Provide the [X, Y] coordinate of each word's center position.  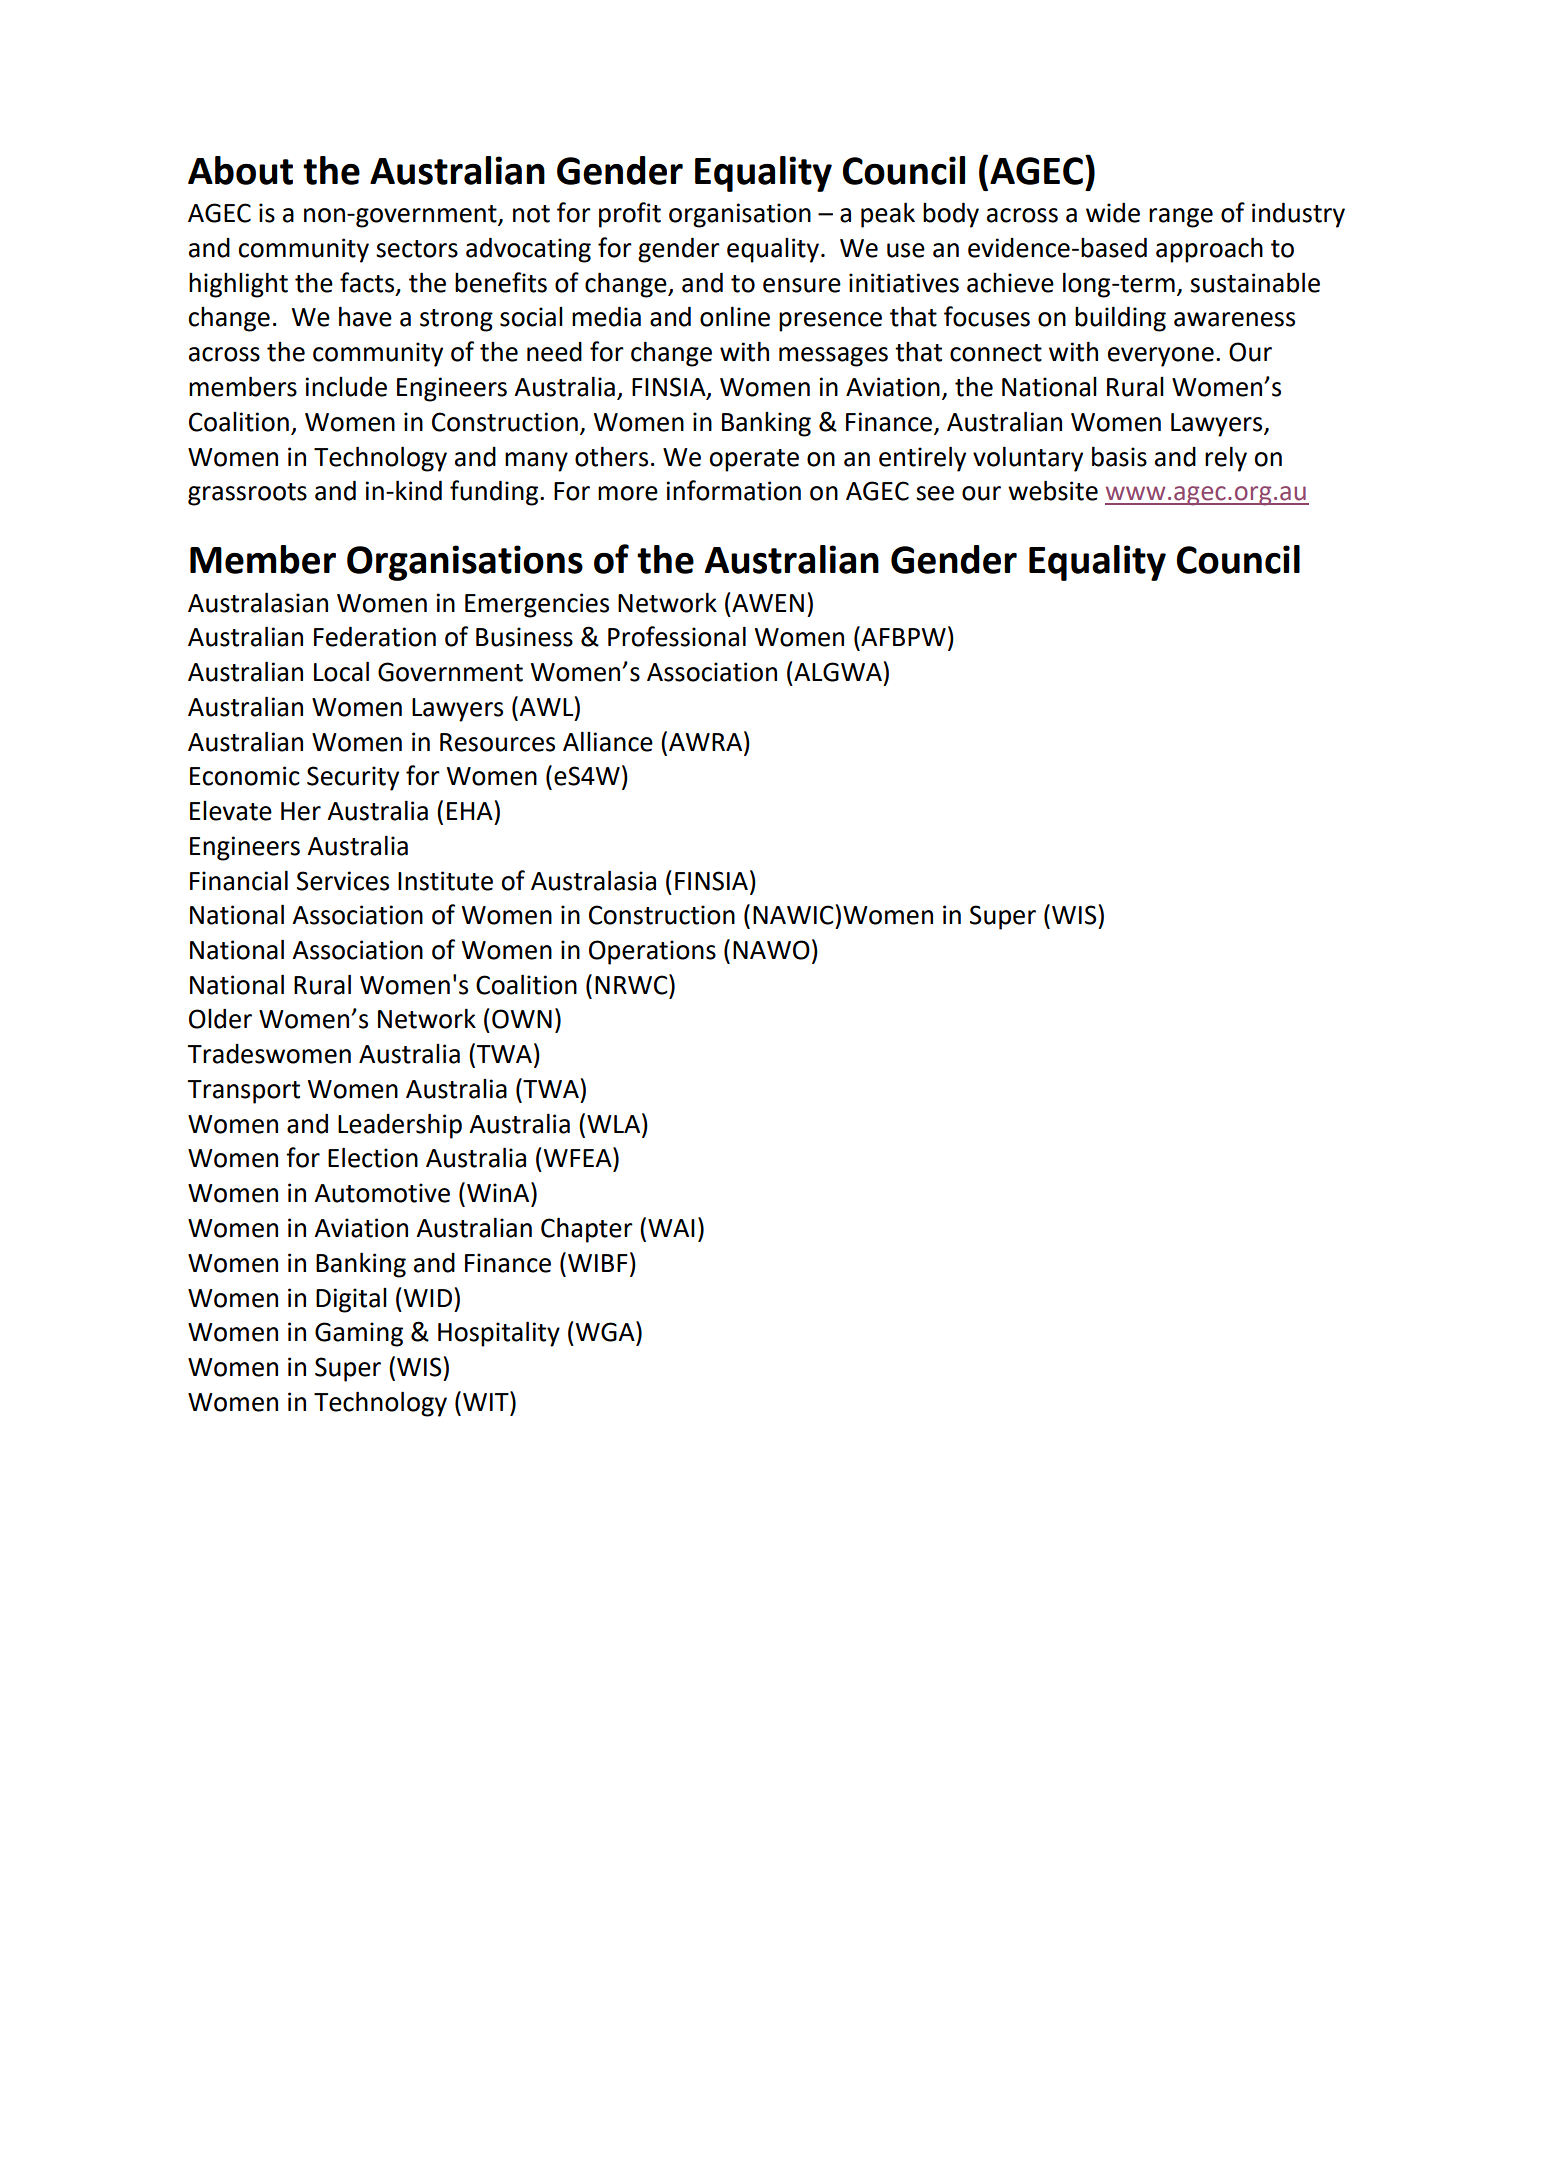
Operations [652, 952]
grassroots [247, 494]
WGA [606, 1331]
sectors [417, 249]
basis [1119, 456]
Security [353, 778]
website [1053, 490]
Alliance [608, 741]
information [734, 490]
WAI [671, 1228]
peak [888, 215]
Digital [351, 1300]
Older [220, 1018]
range [1181, 218]
